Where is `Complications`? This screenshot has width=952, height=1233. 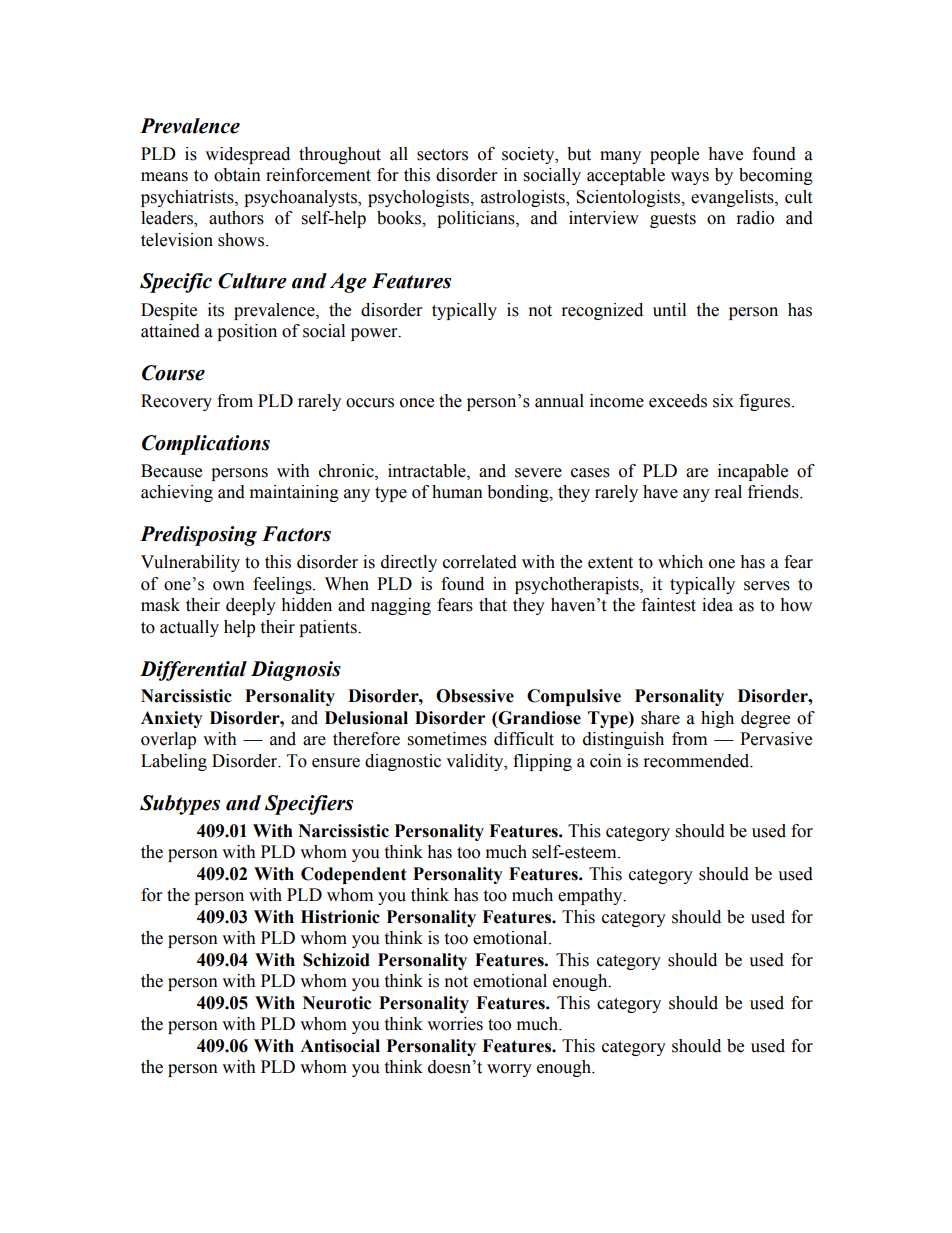 Complications is located at coordinates (206, 445).
